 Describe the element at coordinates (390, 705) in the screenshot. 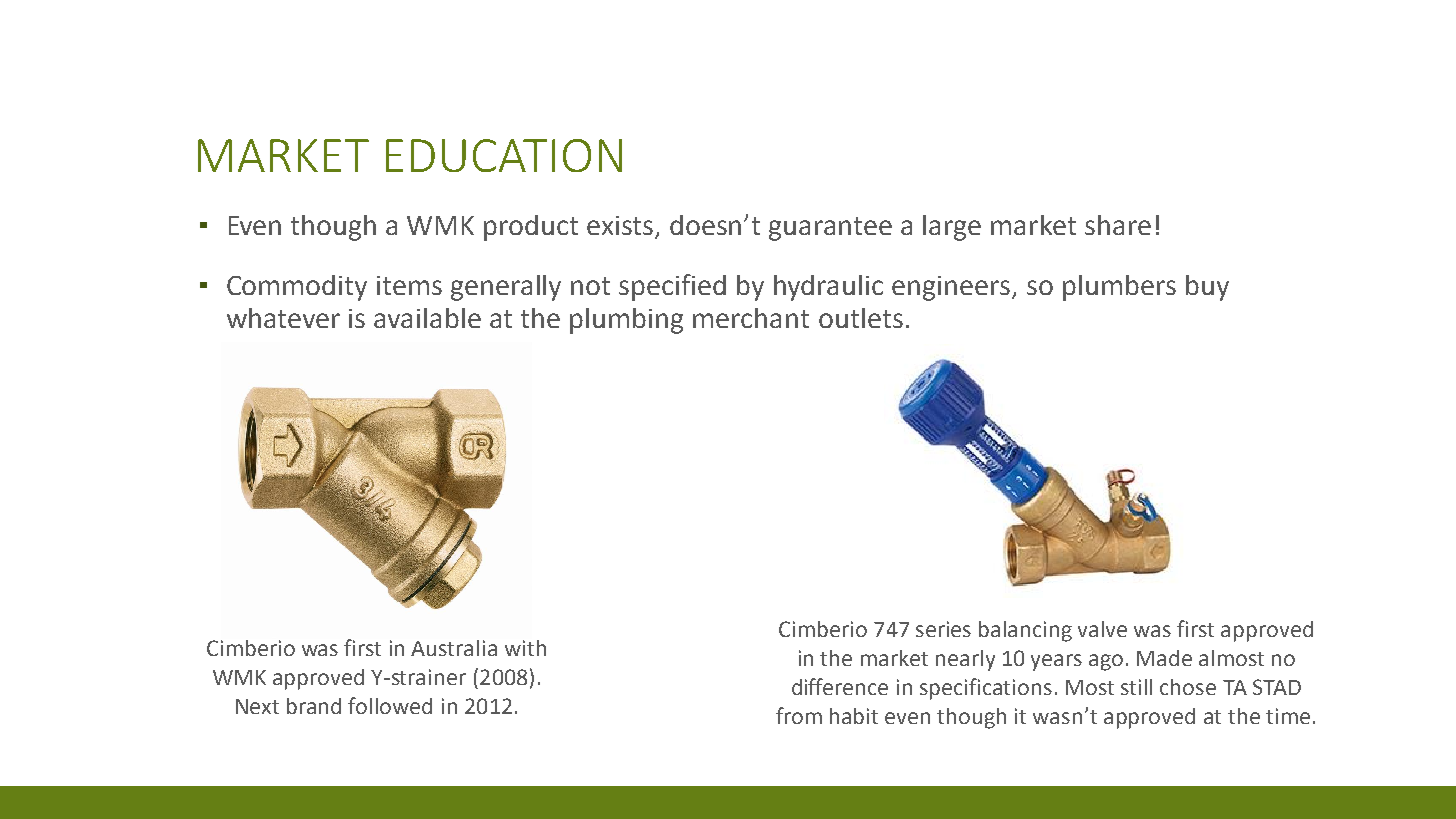

I see `followed` at that location.
